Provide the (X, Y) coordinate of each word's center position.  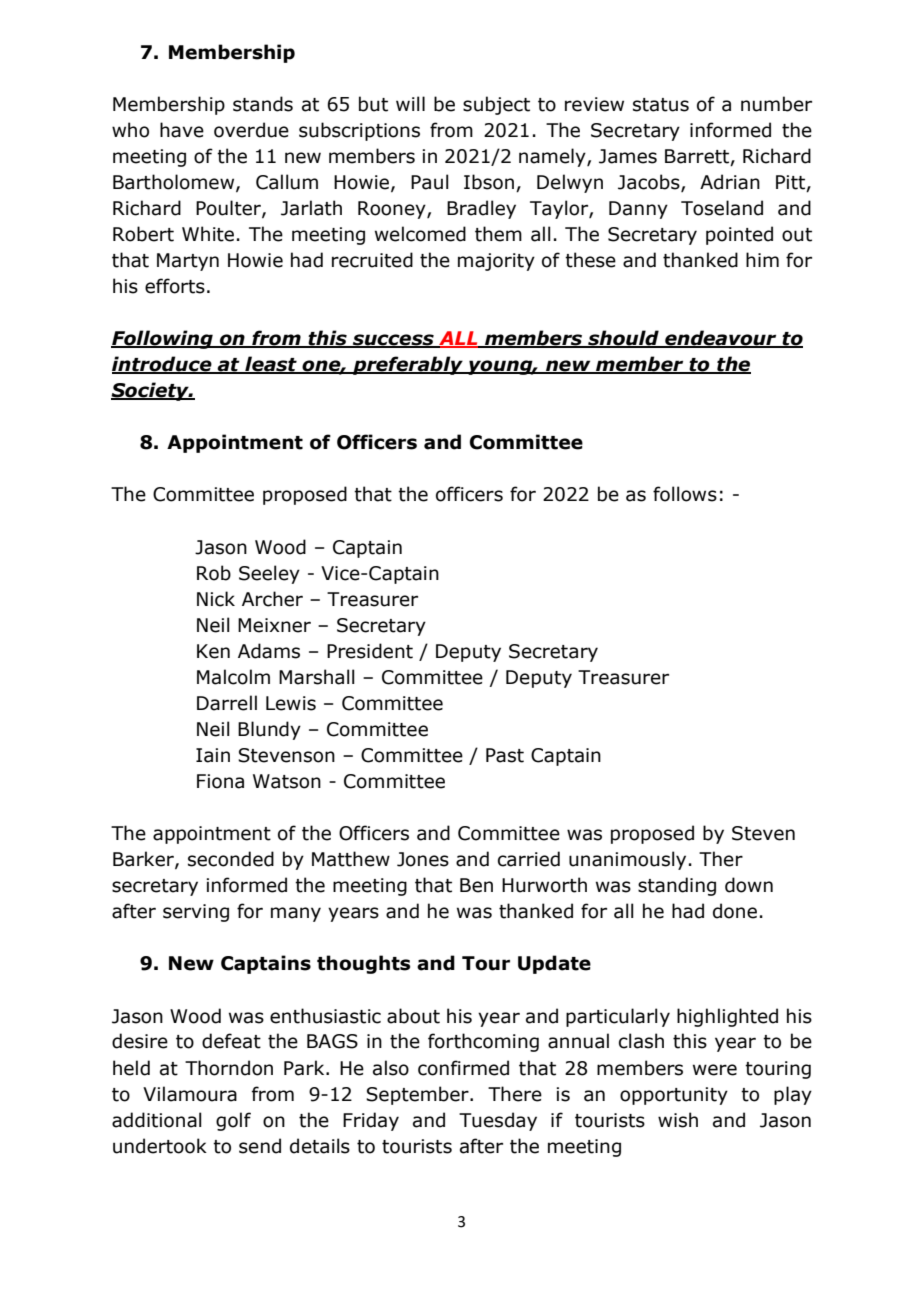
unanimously (627, 860)
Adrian (730, 182)
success (393, 341)
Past (505, 755)
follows (685, 494)
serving (196, 913)
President (370, 651)
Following (163, 339)
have (182, 130)
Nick (216, 599)
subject (496, 105)
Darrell (227, 703)
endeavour (721, 339)
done (735, 911)
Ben (476, 885)
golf (233, 1121)
